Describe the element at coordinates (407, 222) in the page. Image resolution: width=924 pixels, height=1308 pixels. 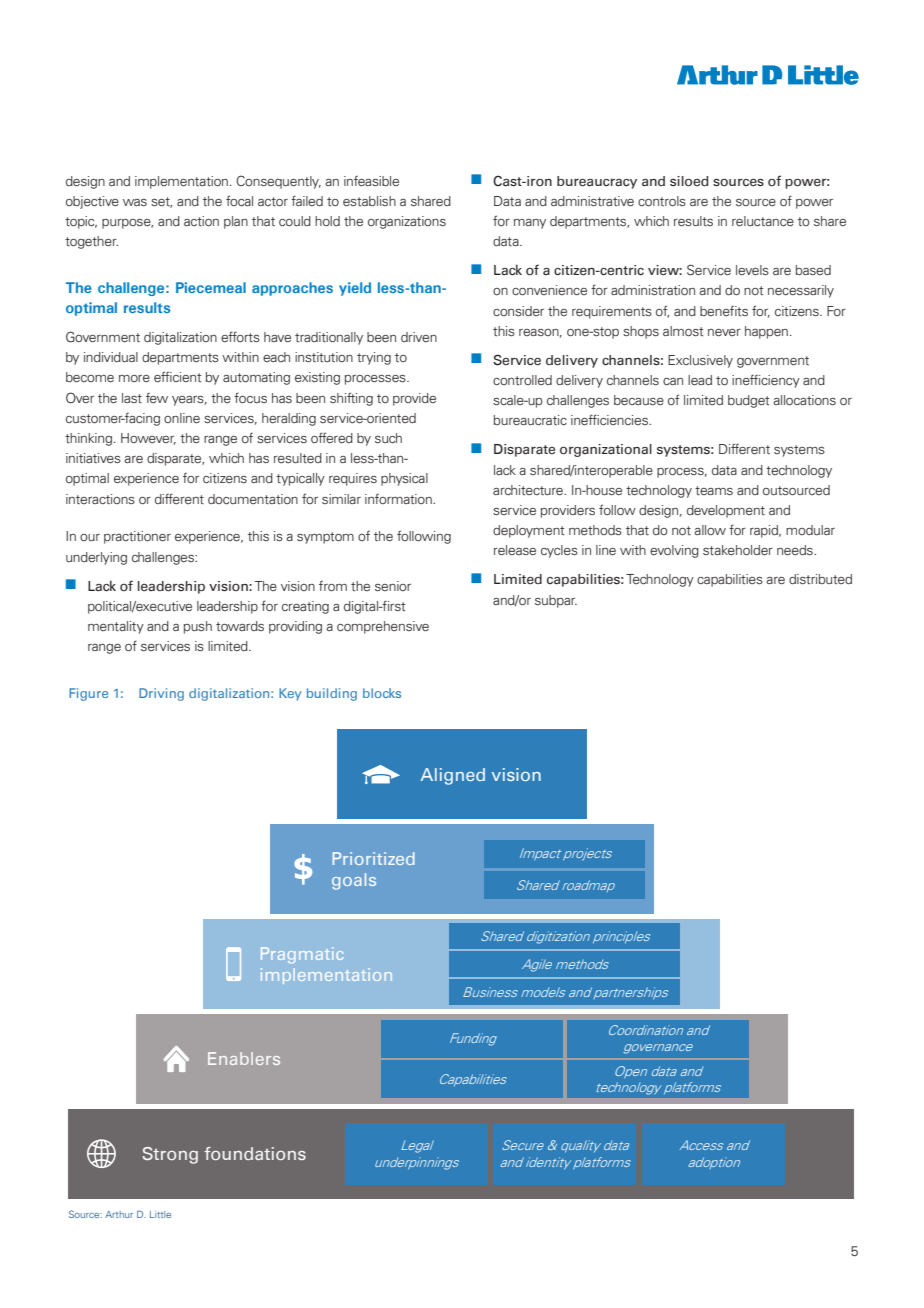
I see `organizations` at that location.
